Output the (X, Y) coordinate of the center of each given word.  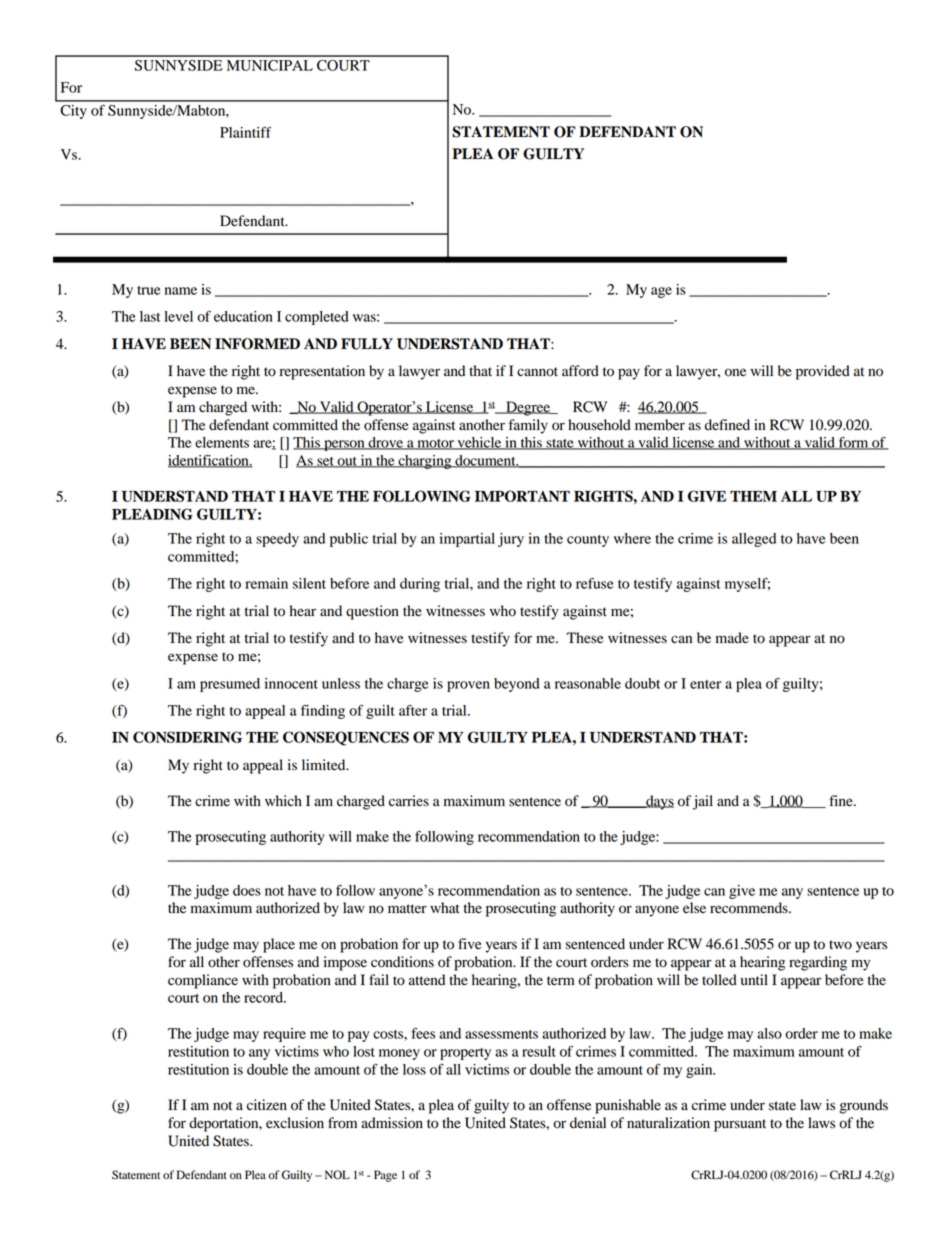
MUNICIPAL (270, 65)
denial (588, 1123)
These (585, 638)
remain (266, 583)
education (243, 316)
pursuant (740, 1125)
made (732, 638)
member (660, 425)
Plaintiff (245, 132)
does (247, 890)
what (445, 907)
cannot (537, 372)
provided (823, 372)
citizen (267, 1104)
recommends (750, 908)
